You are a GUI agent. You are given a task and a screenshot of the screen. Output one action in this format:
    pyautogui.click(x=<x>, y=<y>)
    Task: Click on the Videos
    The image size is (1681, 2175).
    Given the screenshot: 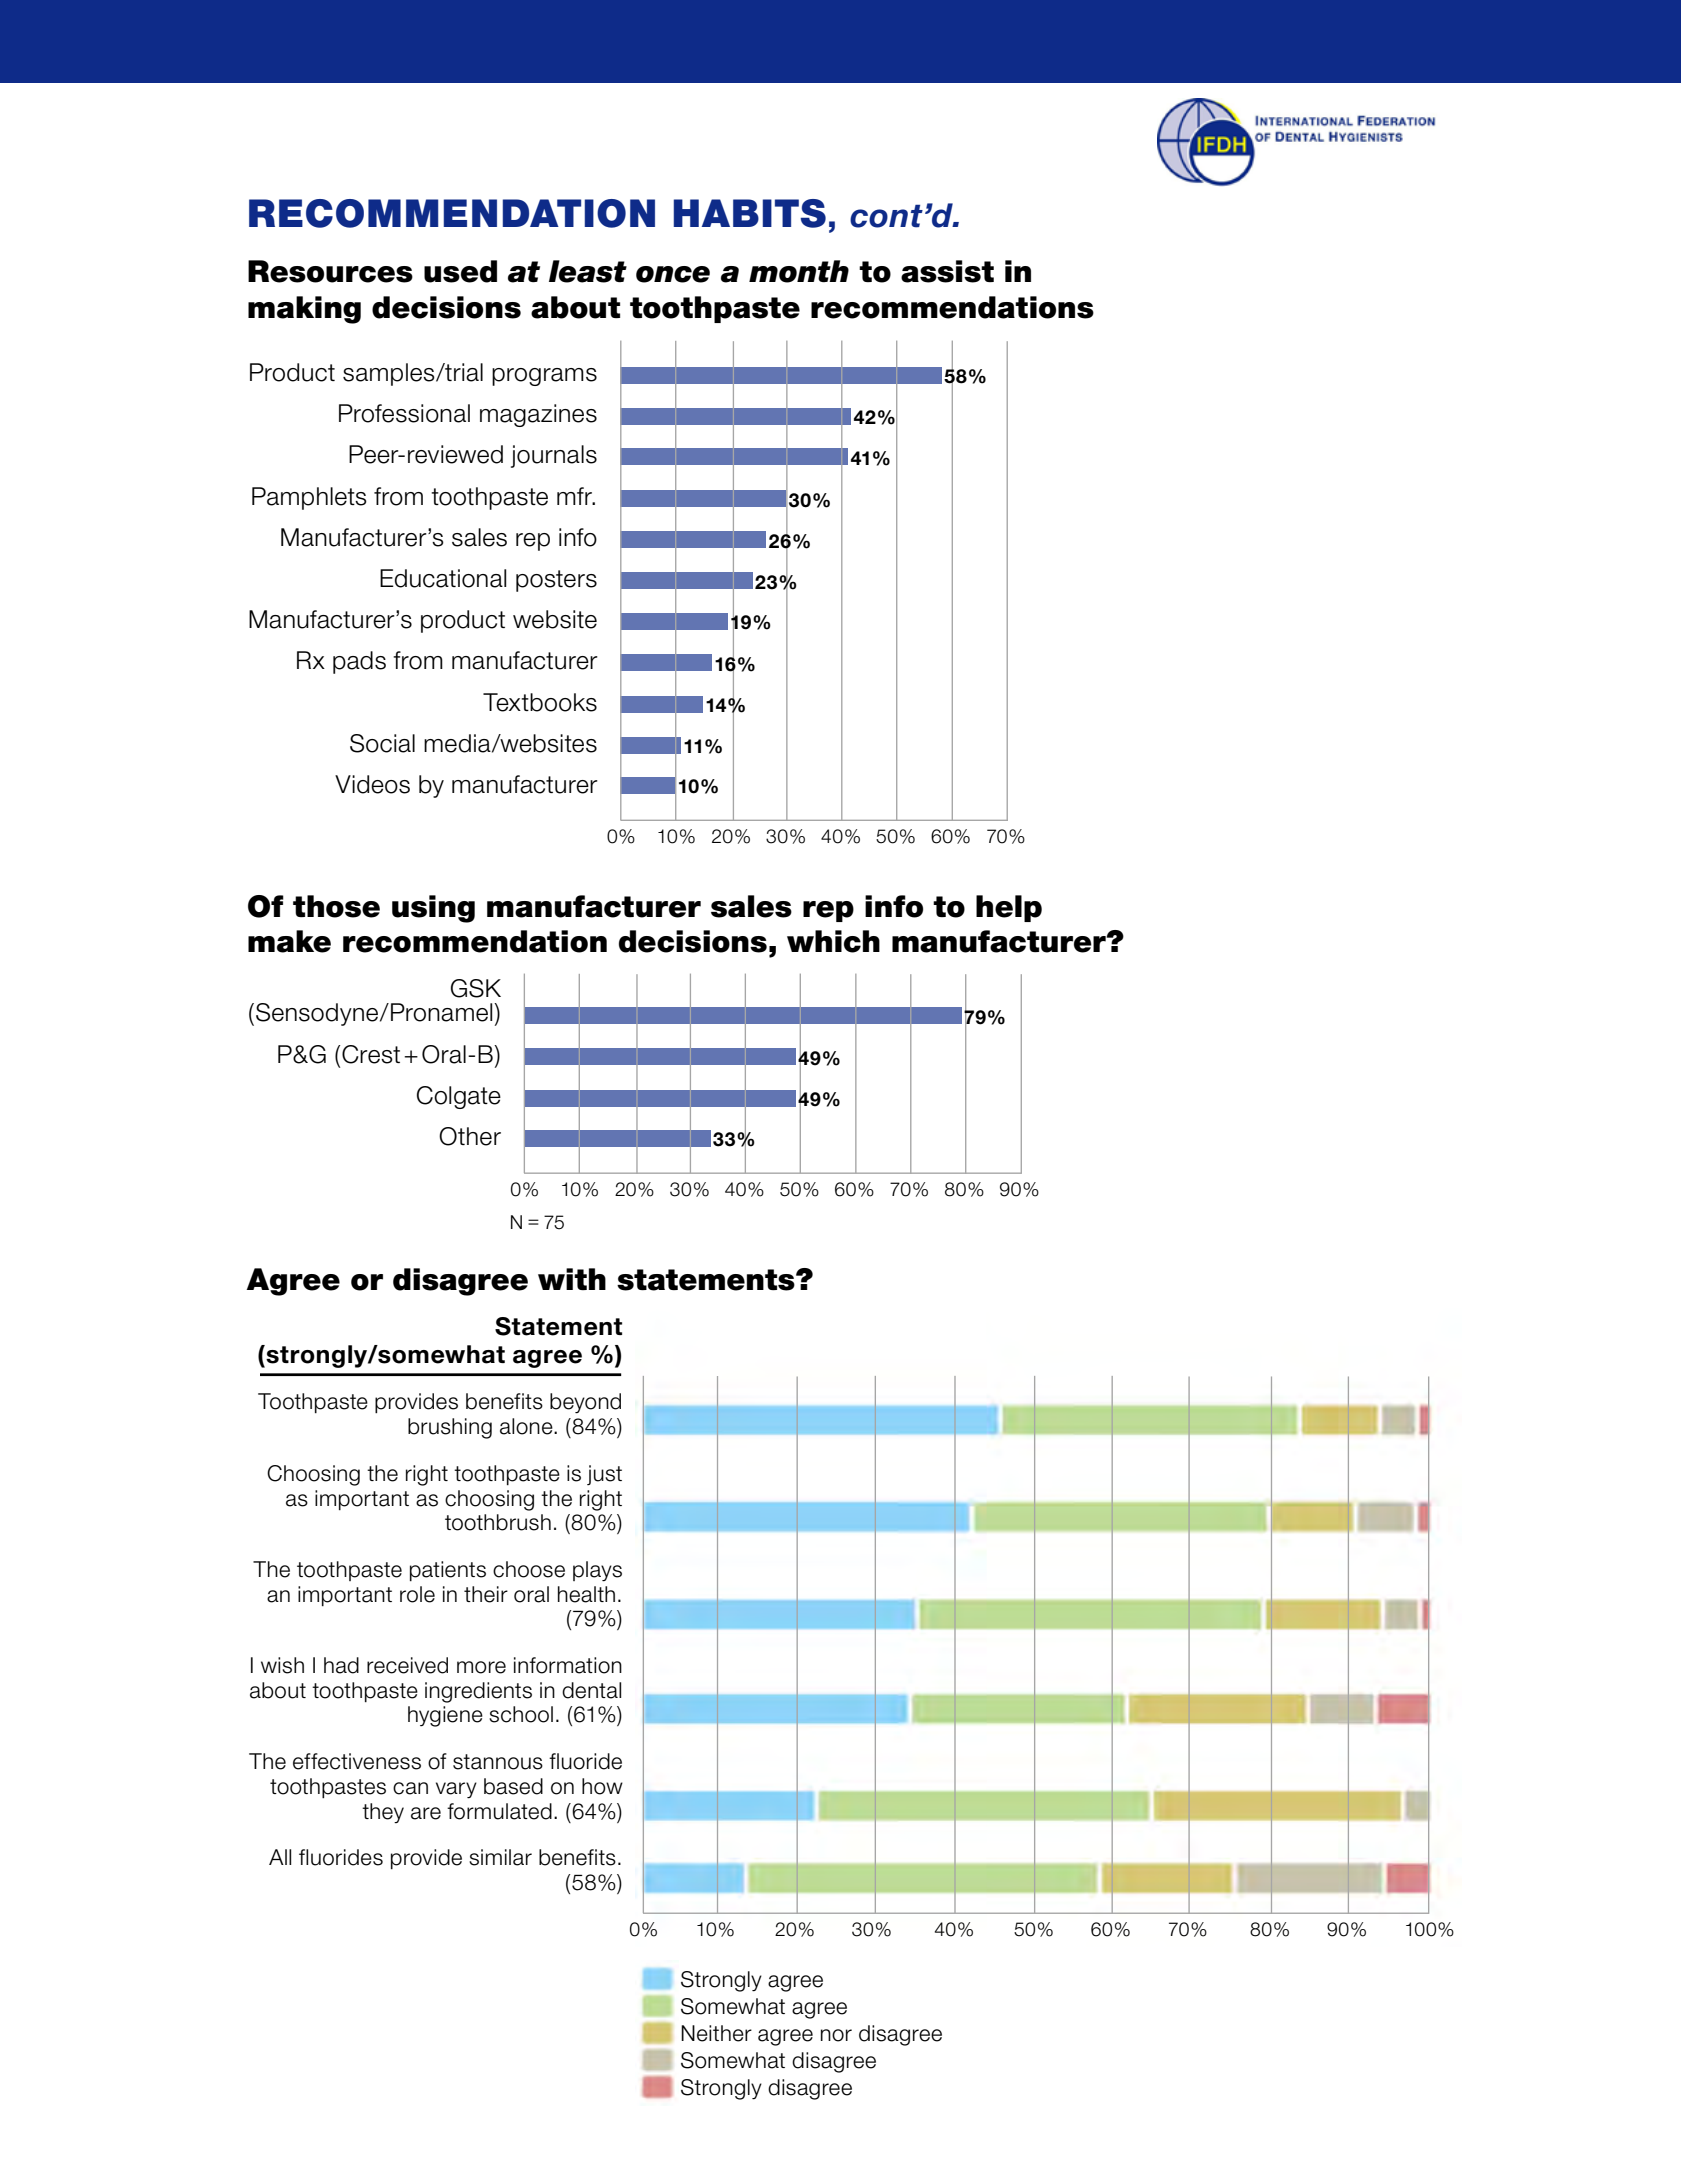 What is the action you would take?
    pyautogui.click(x=372, y=784)
